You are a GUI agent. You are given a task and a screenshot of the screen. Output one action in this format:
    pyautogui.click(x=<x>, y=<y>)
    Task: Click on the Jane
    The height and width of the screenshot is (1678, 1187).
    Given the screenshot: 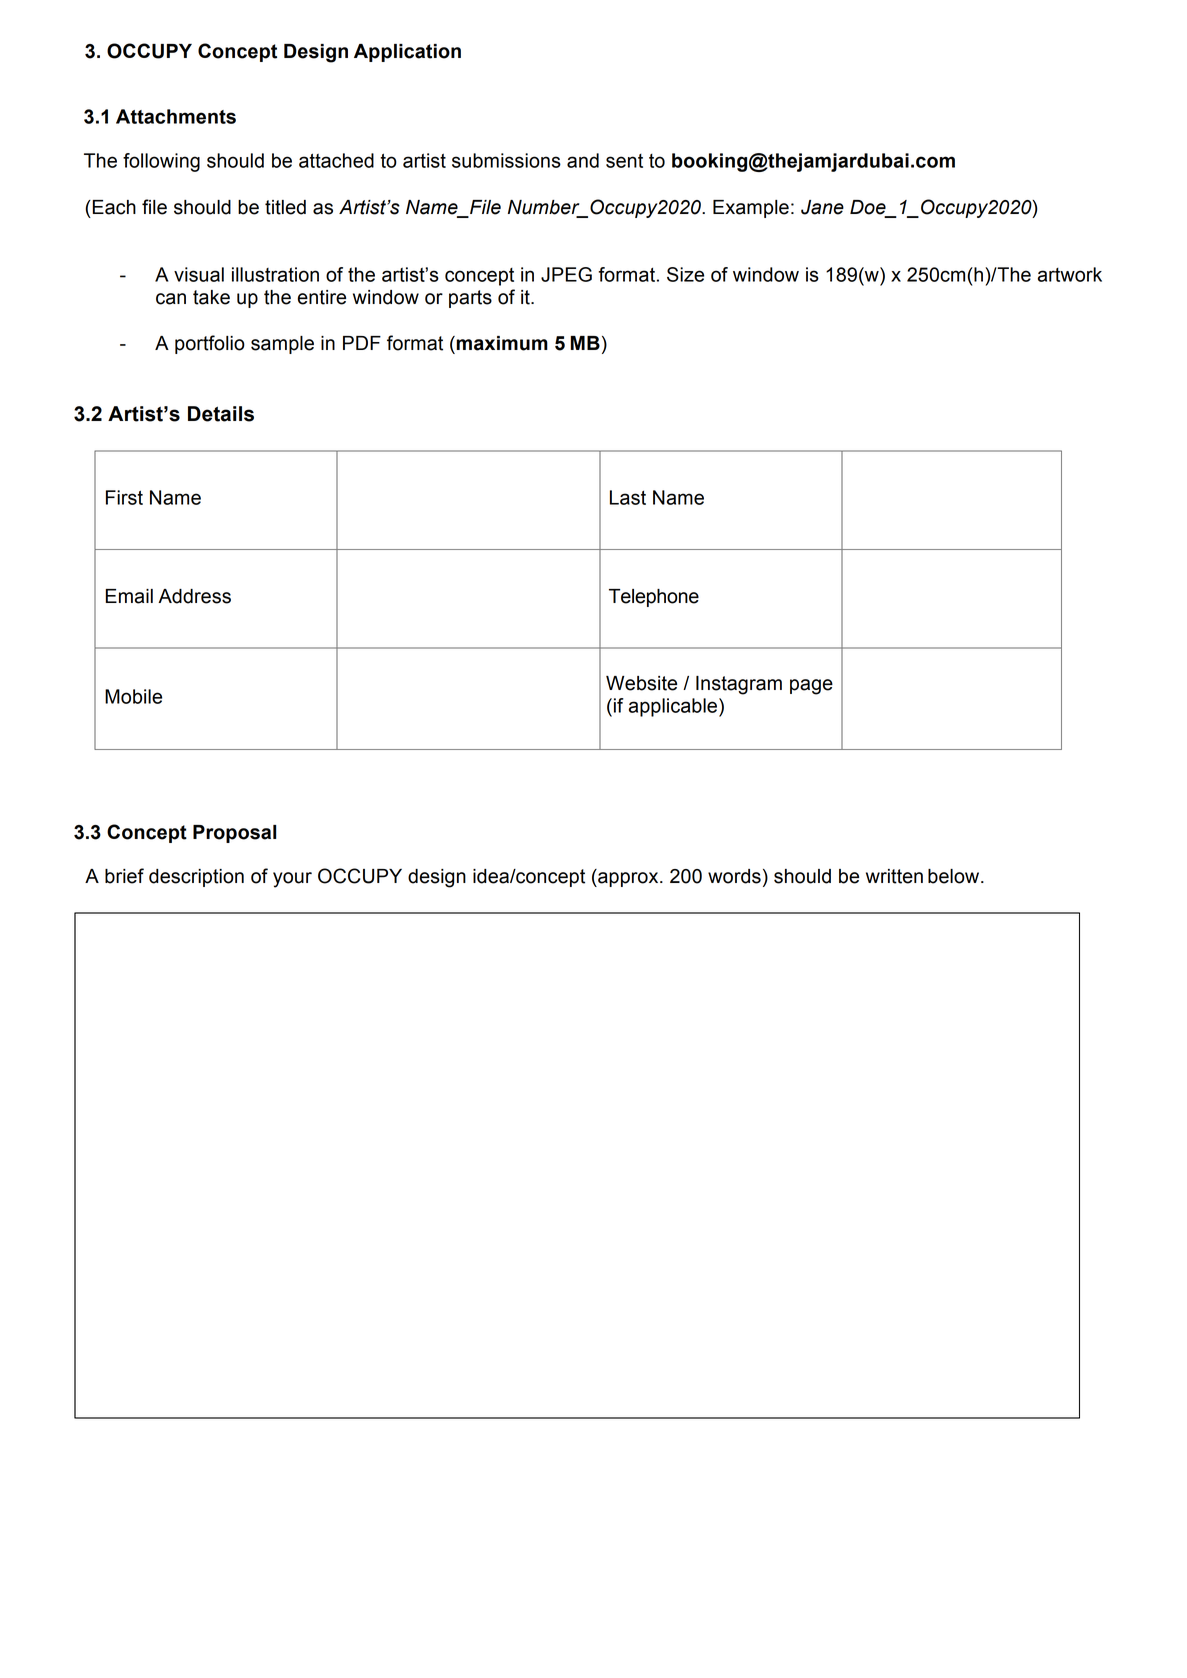 What is the action you would take?
    pyautogui.click(x=822, y=207)
